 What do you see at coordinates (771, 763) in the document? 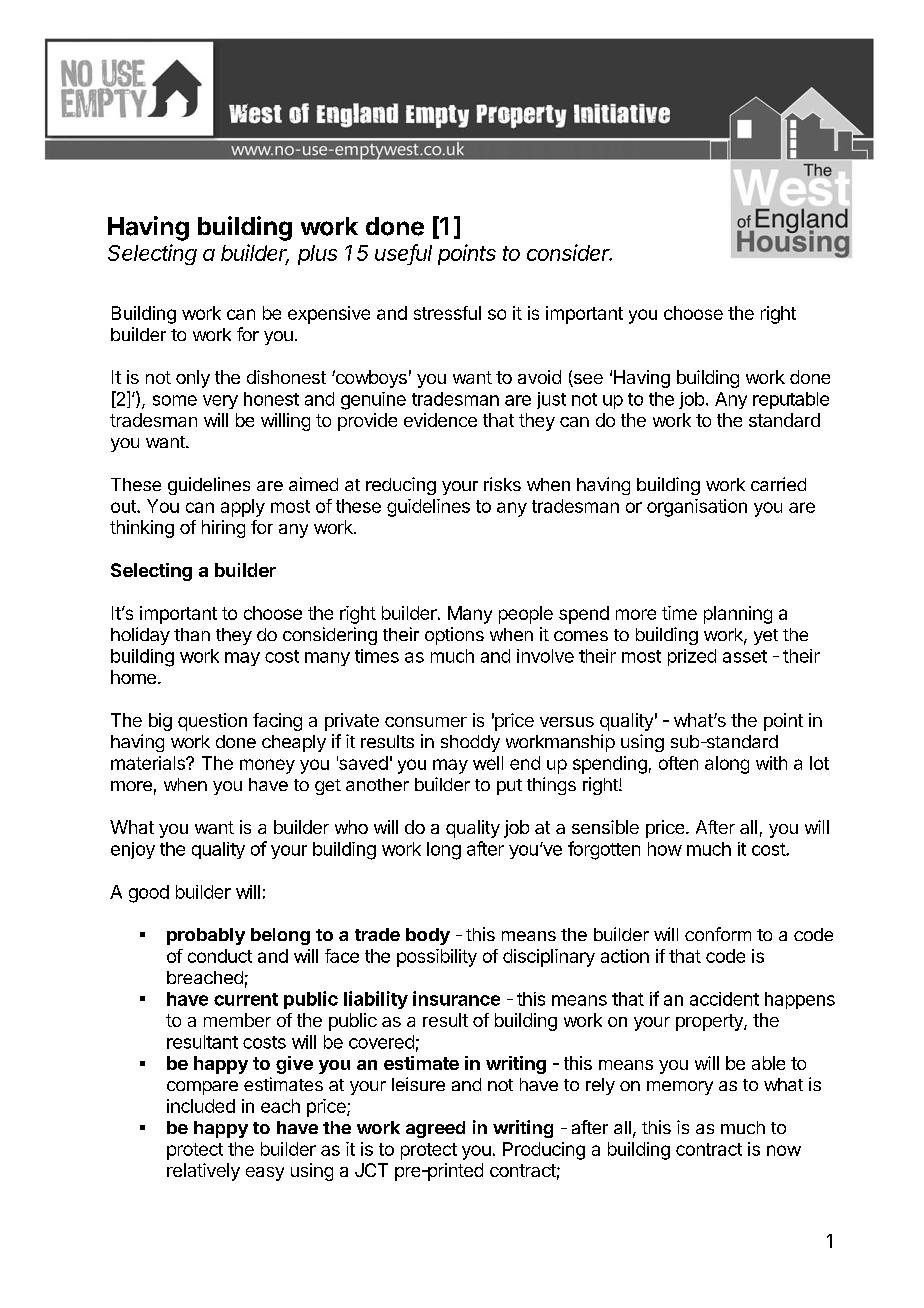
I see `with` at bounding box center [771, 763].
